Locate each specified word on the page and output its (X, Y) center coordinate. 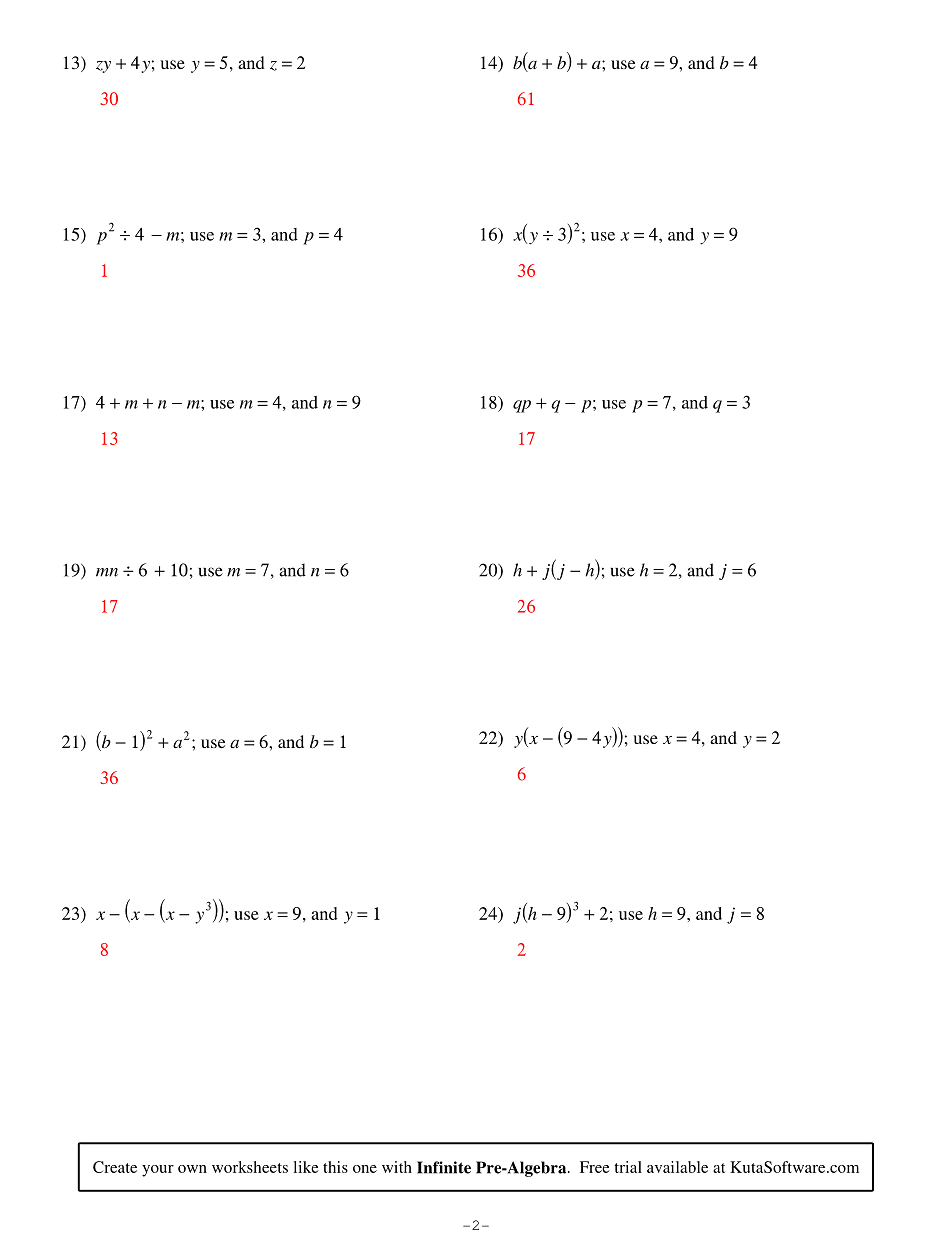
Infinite (444, 1167)
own (192, 1169)
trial (628, 1167)
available (677, 1167)
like (306, 1167)
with (397, 1167)
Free (595, 1167)
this (335, 1167)
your (158, 1171)
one (365, 1169)
